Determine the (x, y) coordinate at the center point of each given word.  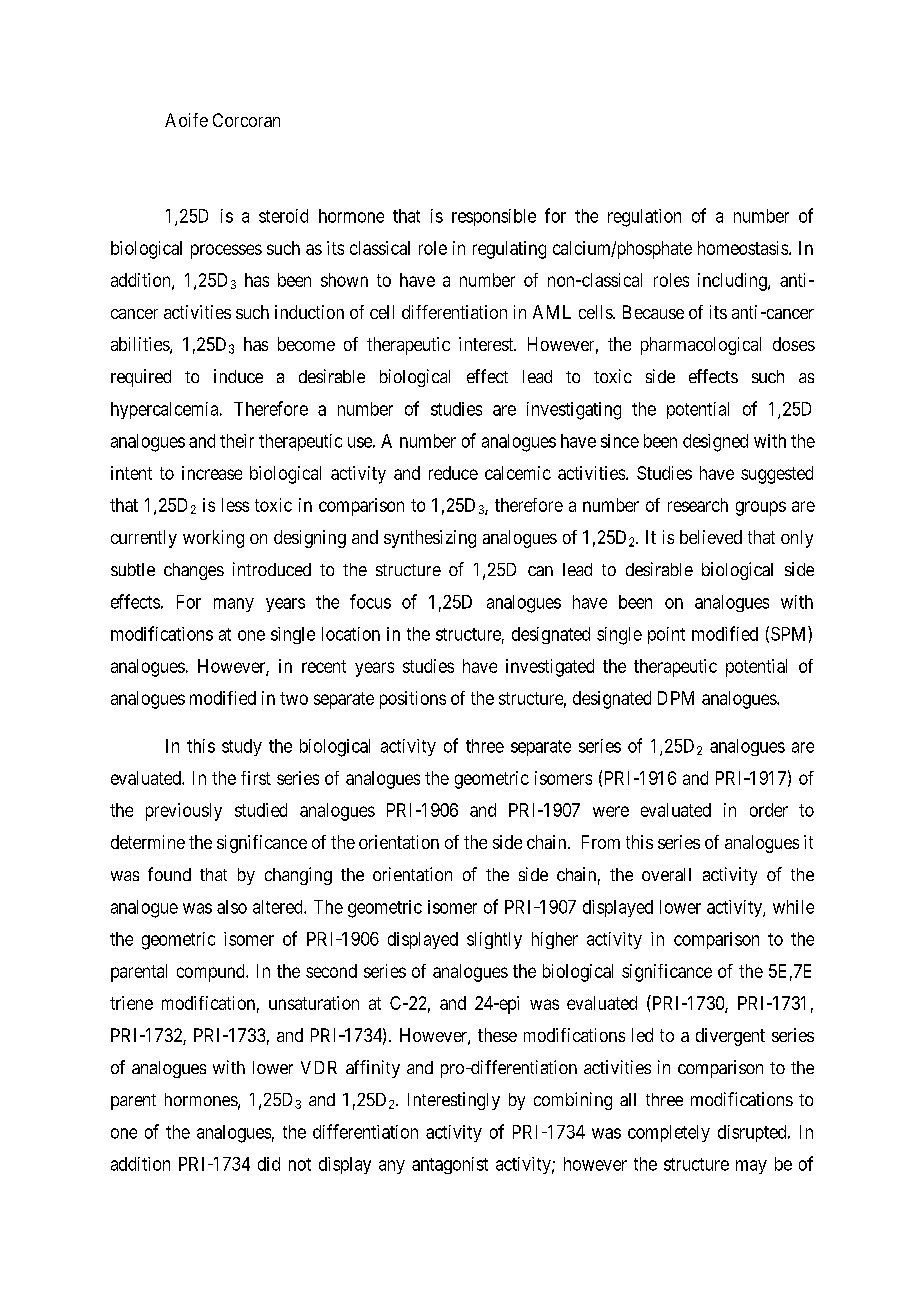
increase (212, 473)
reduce (453, 473)
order (769, 810)
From (601, 842)
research (698, 505)
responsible (494, 217)
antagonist (450, 1165)
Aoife (186, 120)
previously (184, 812)
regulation (644, 218)
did (269, 1164)
